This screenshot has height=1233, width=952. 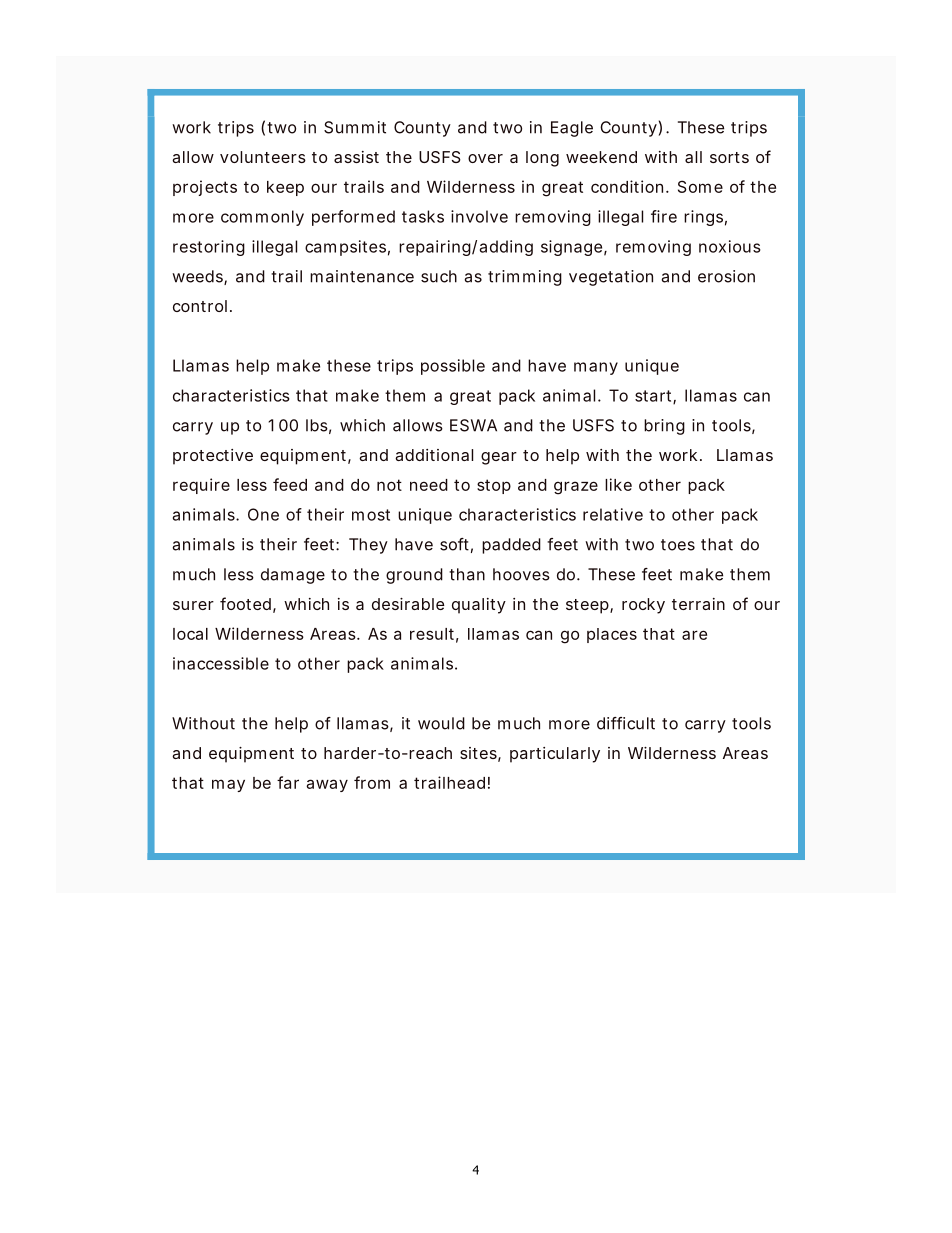 What do you see at coordinates (485, 158) in the screenshot?
I see `over` at bounding box center [485, 158].
